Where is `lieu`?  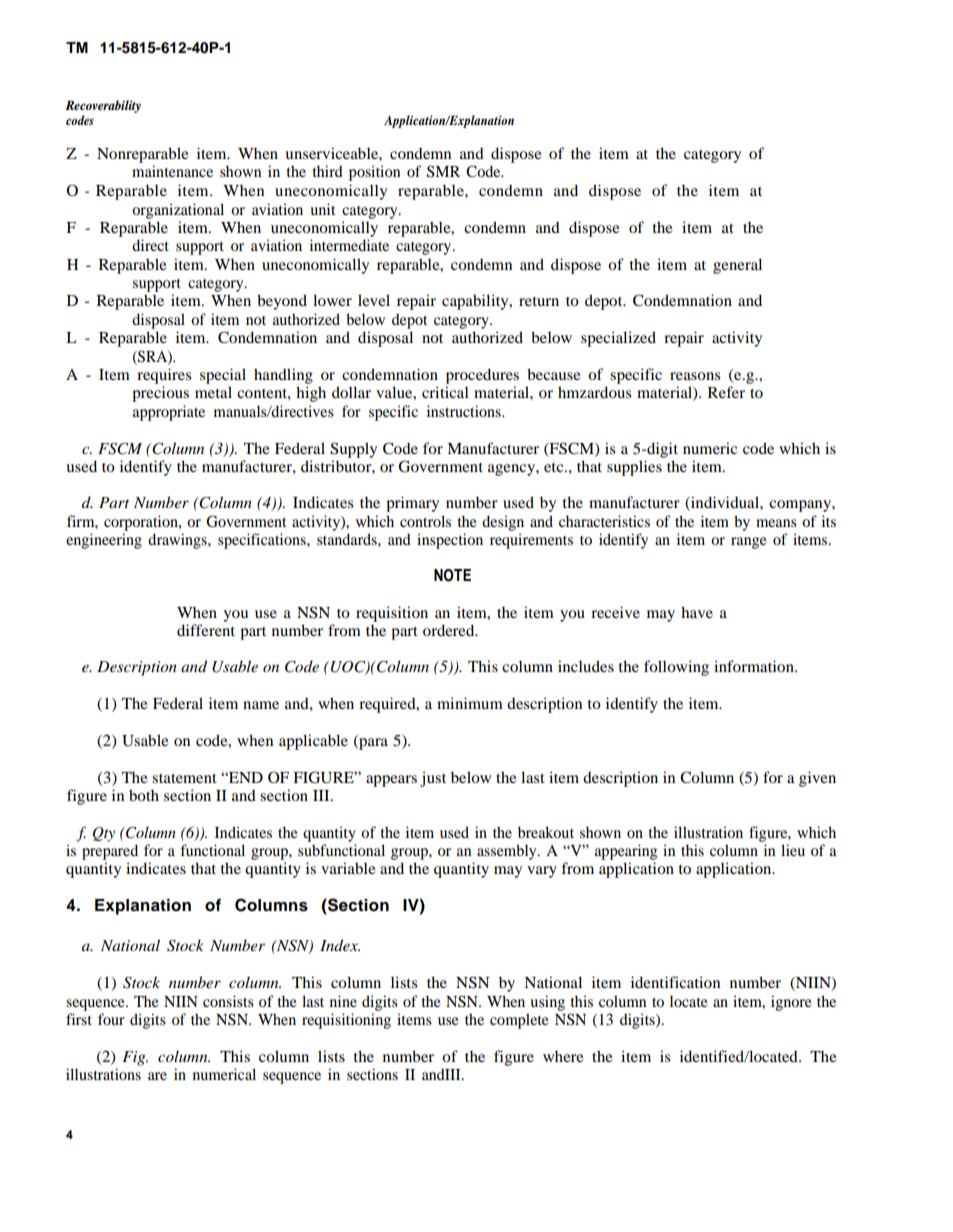 lieu is located at coordinates (793, 850).
